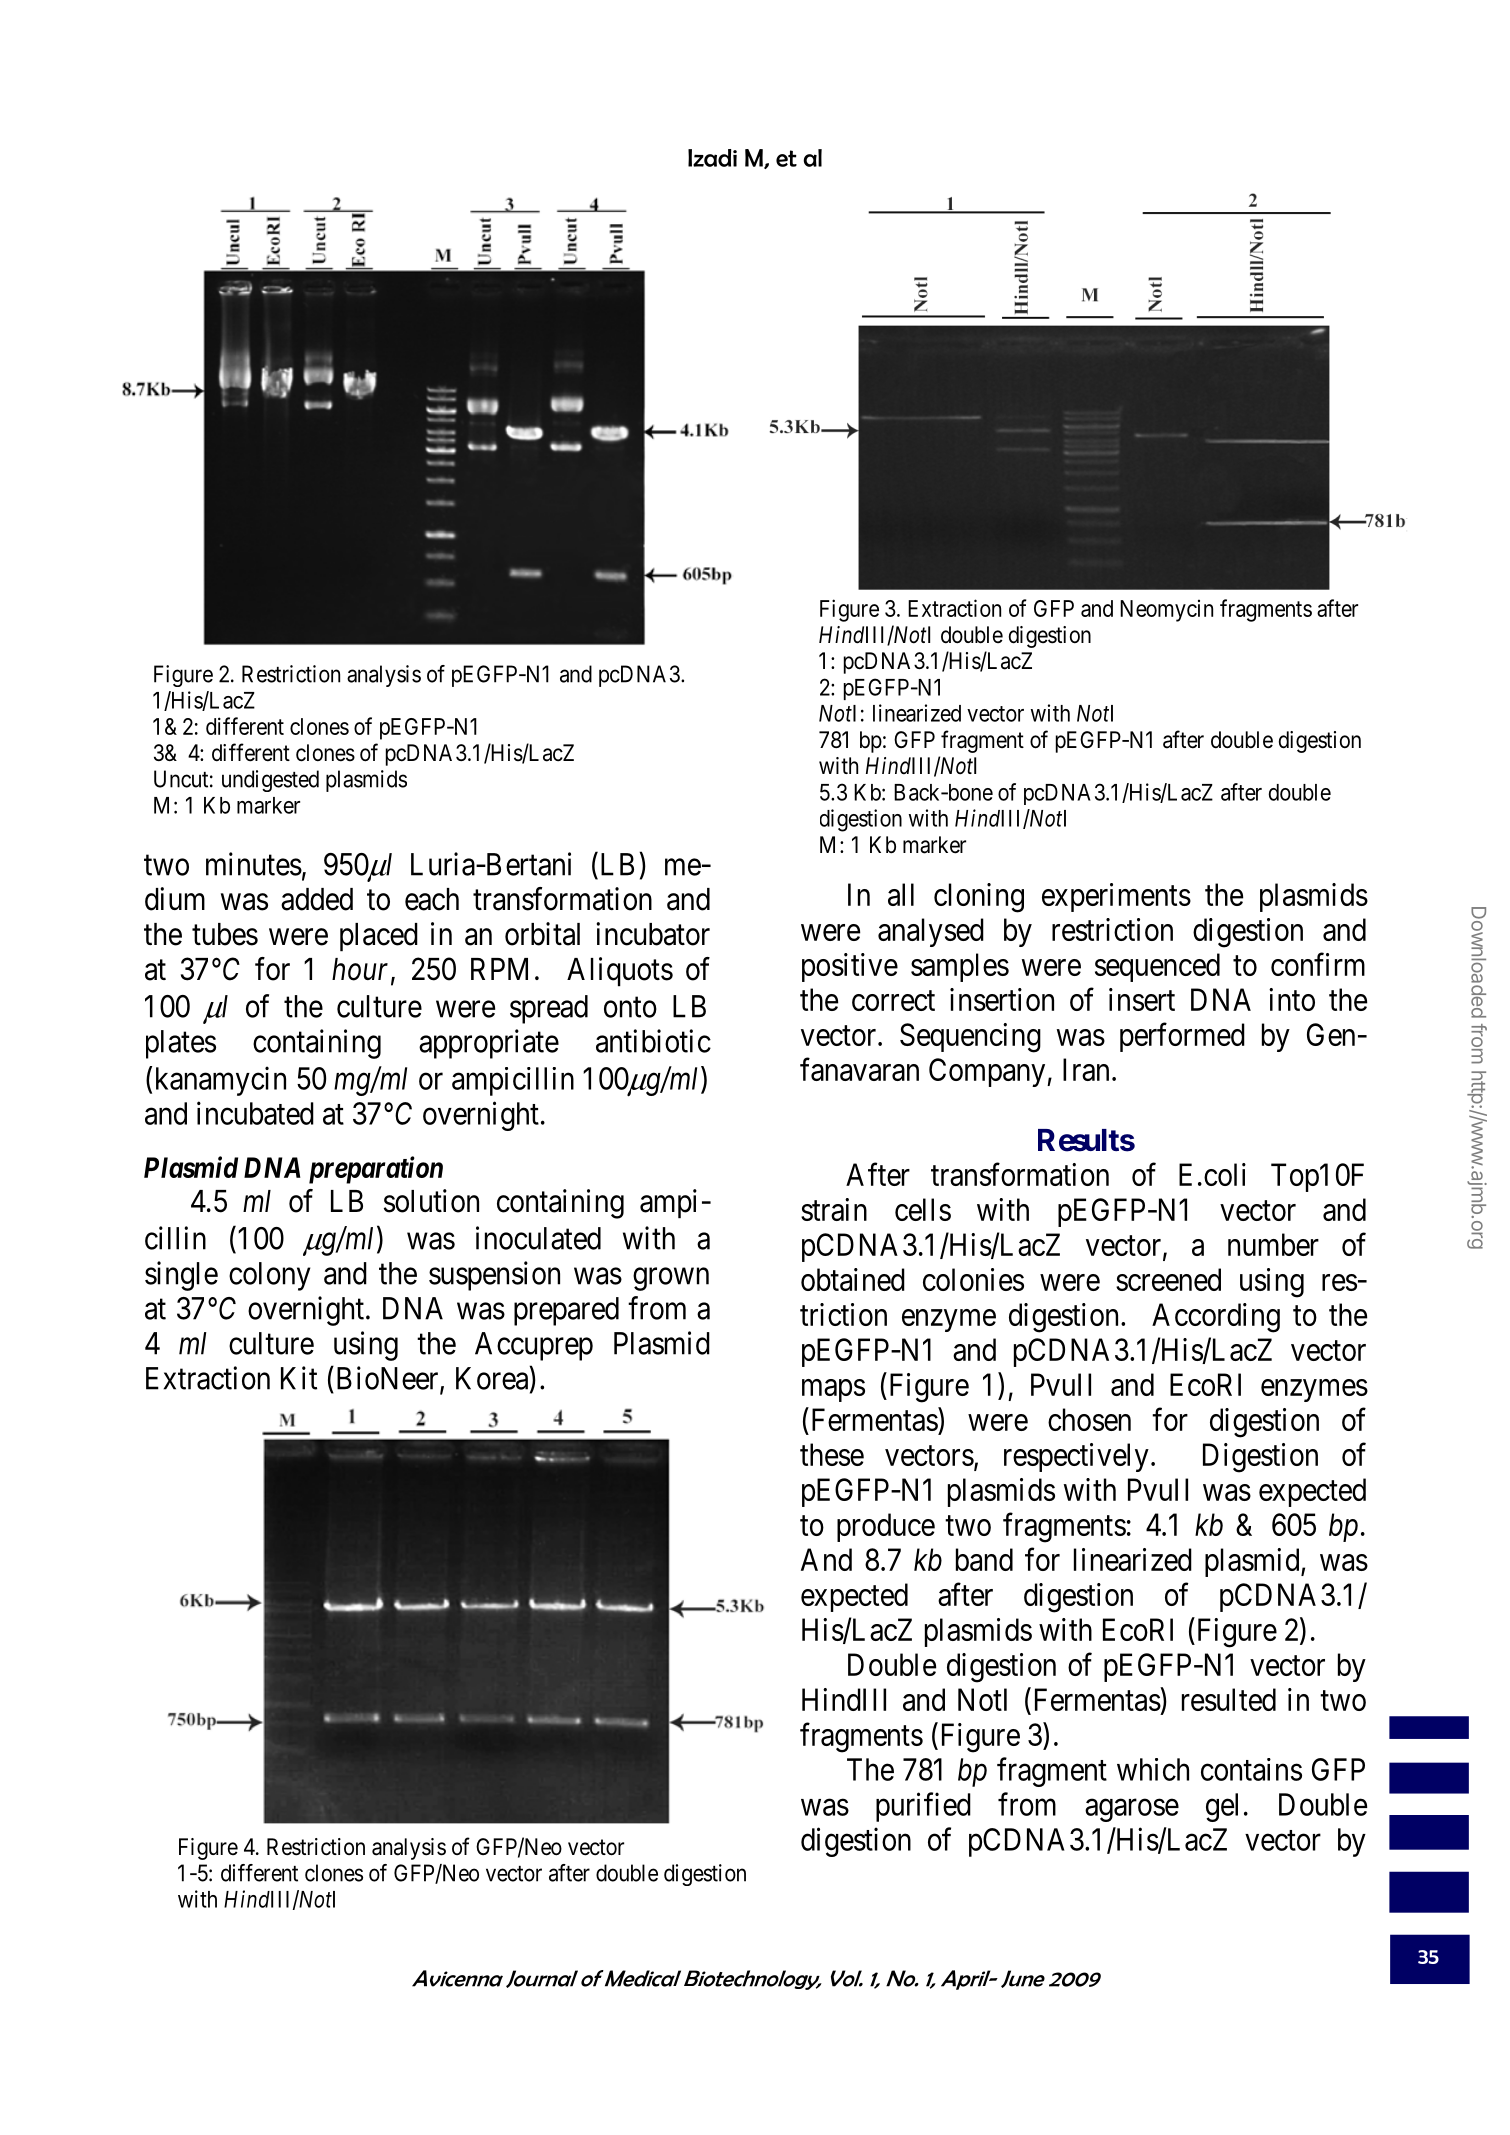 The height and width of the image is (2135, 1510). I want to click on Neomycin, so click(1166, 610).
